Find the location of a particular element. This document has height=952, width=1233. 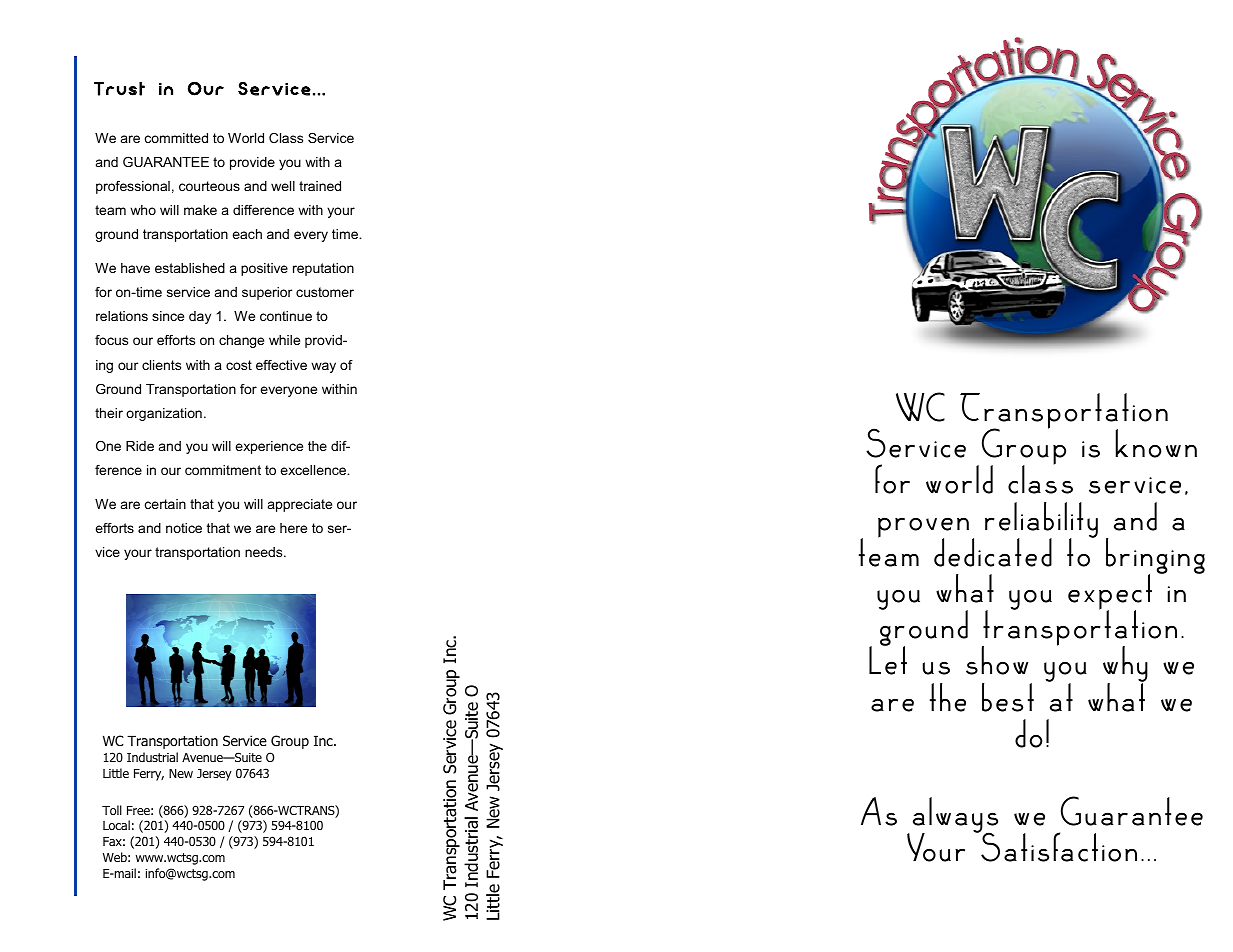

committed is located at coordinates (176, 138).
